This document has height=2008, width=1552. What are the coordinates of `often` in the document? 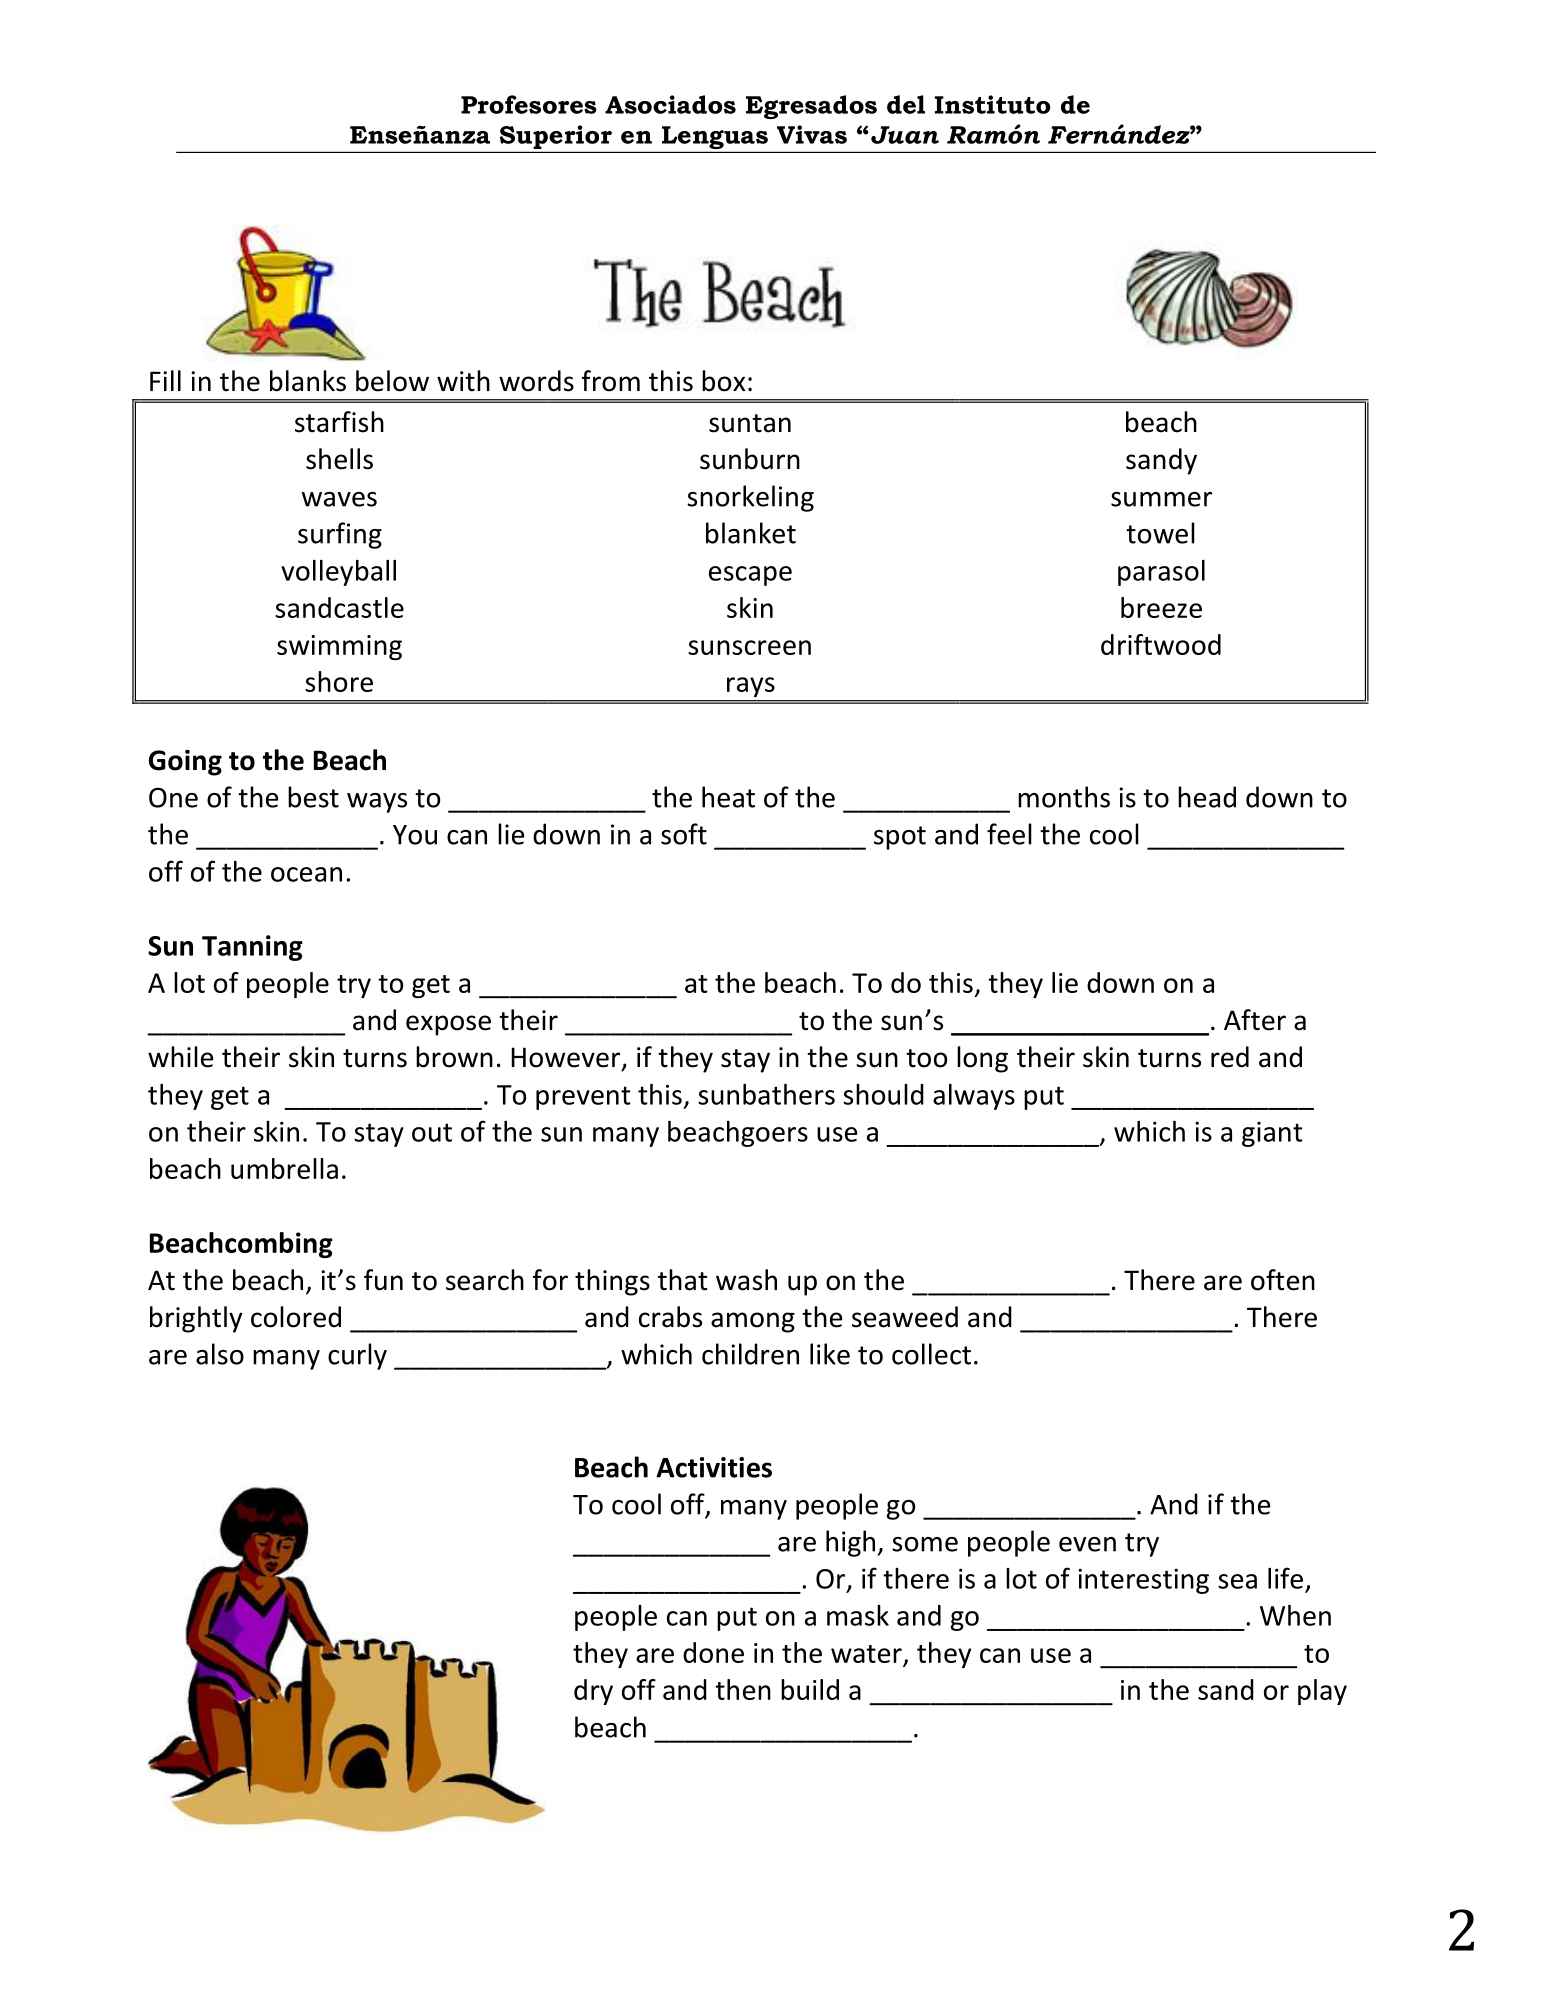 It's located at (1283, 1280).
